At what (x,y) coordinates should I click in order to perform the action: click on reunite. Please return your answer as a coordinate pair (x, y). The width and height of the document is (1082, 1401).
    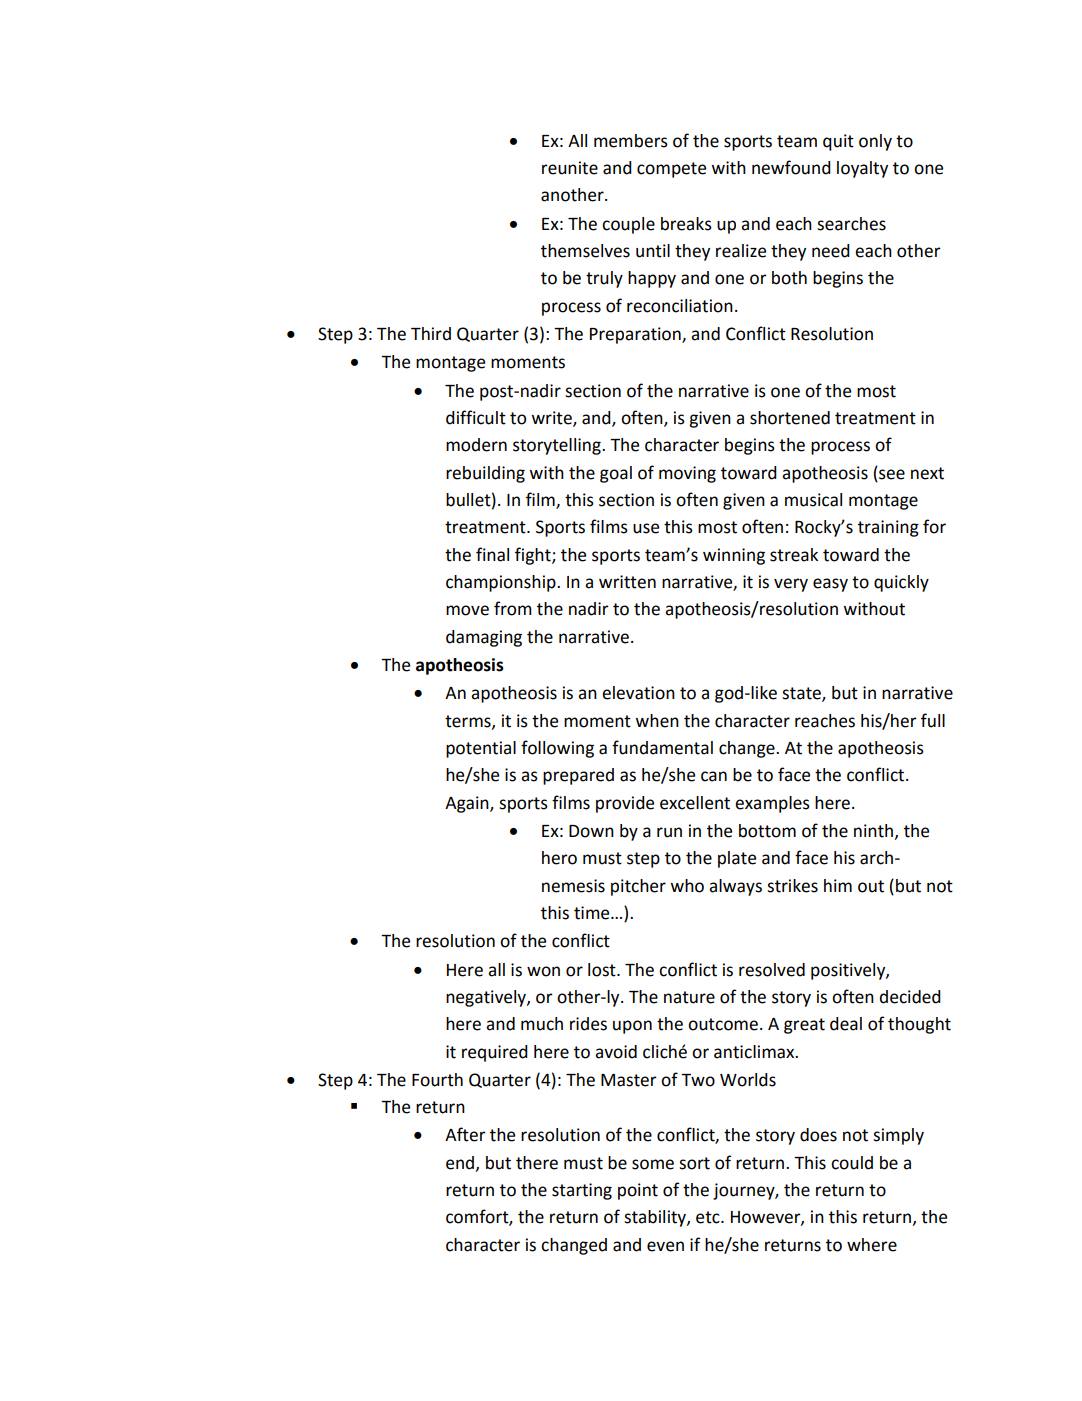
    Looking at the image, I should click on (570, 168).
